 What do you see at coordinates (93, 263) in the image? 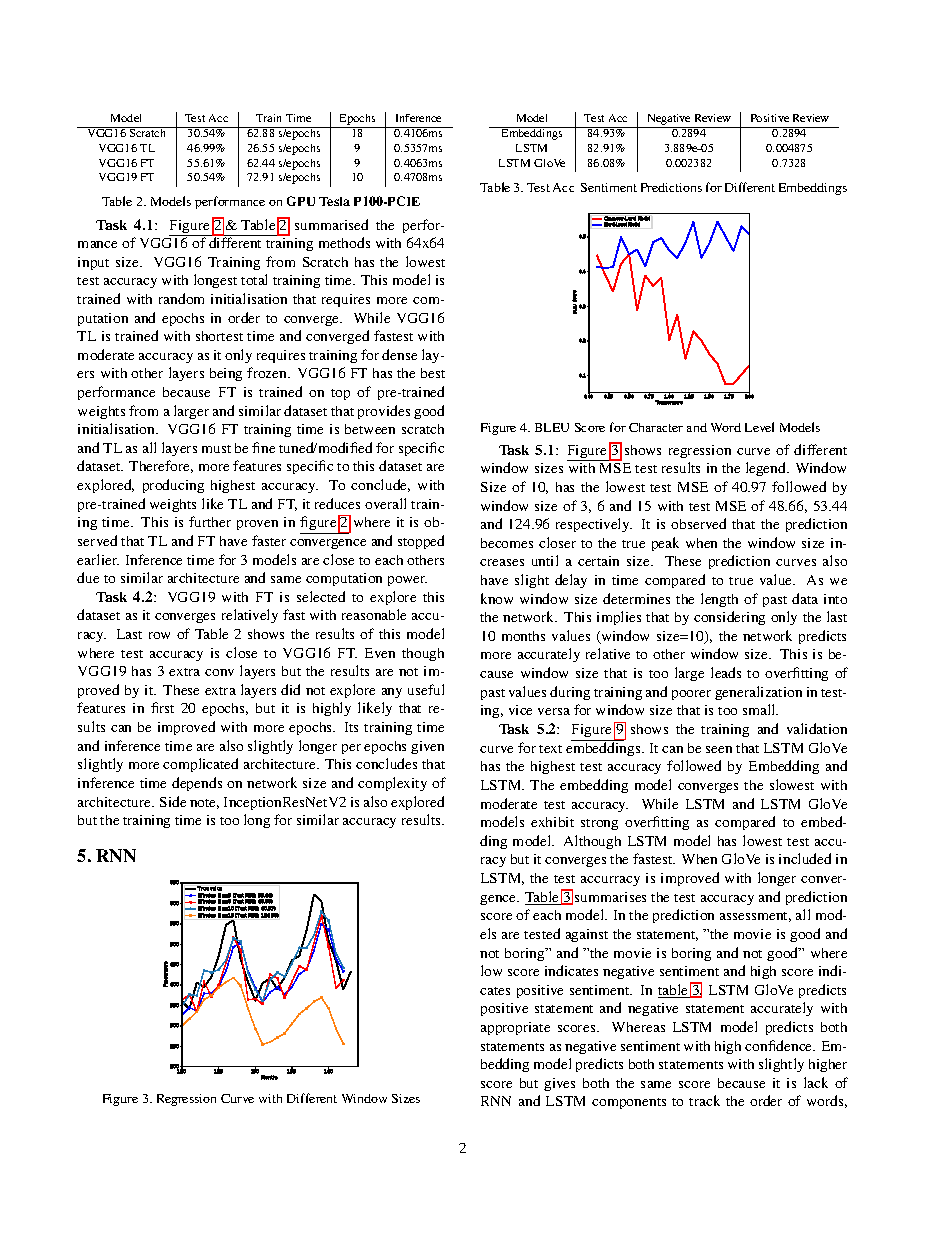
I see `input` at bounding box center [93, 263].
